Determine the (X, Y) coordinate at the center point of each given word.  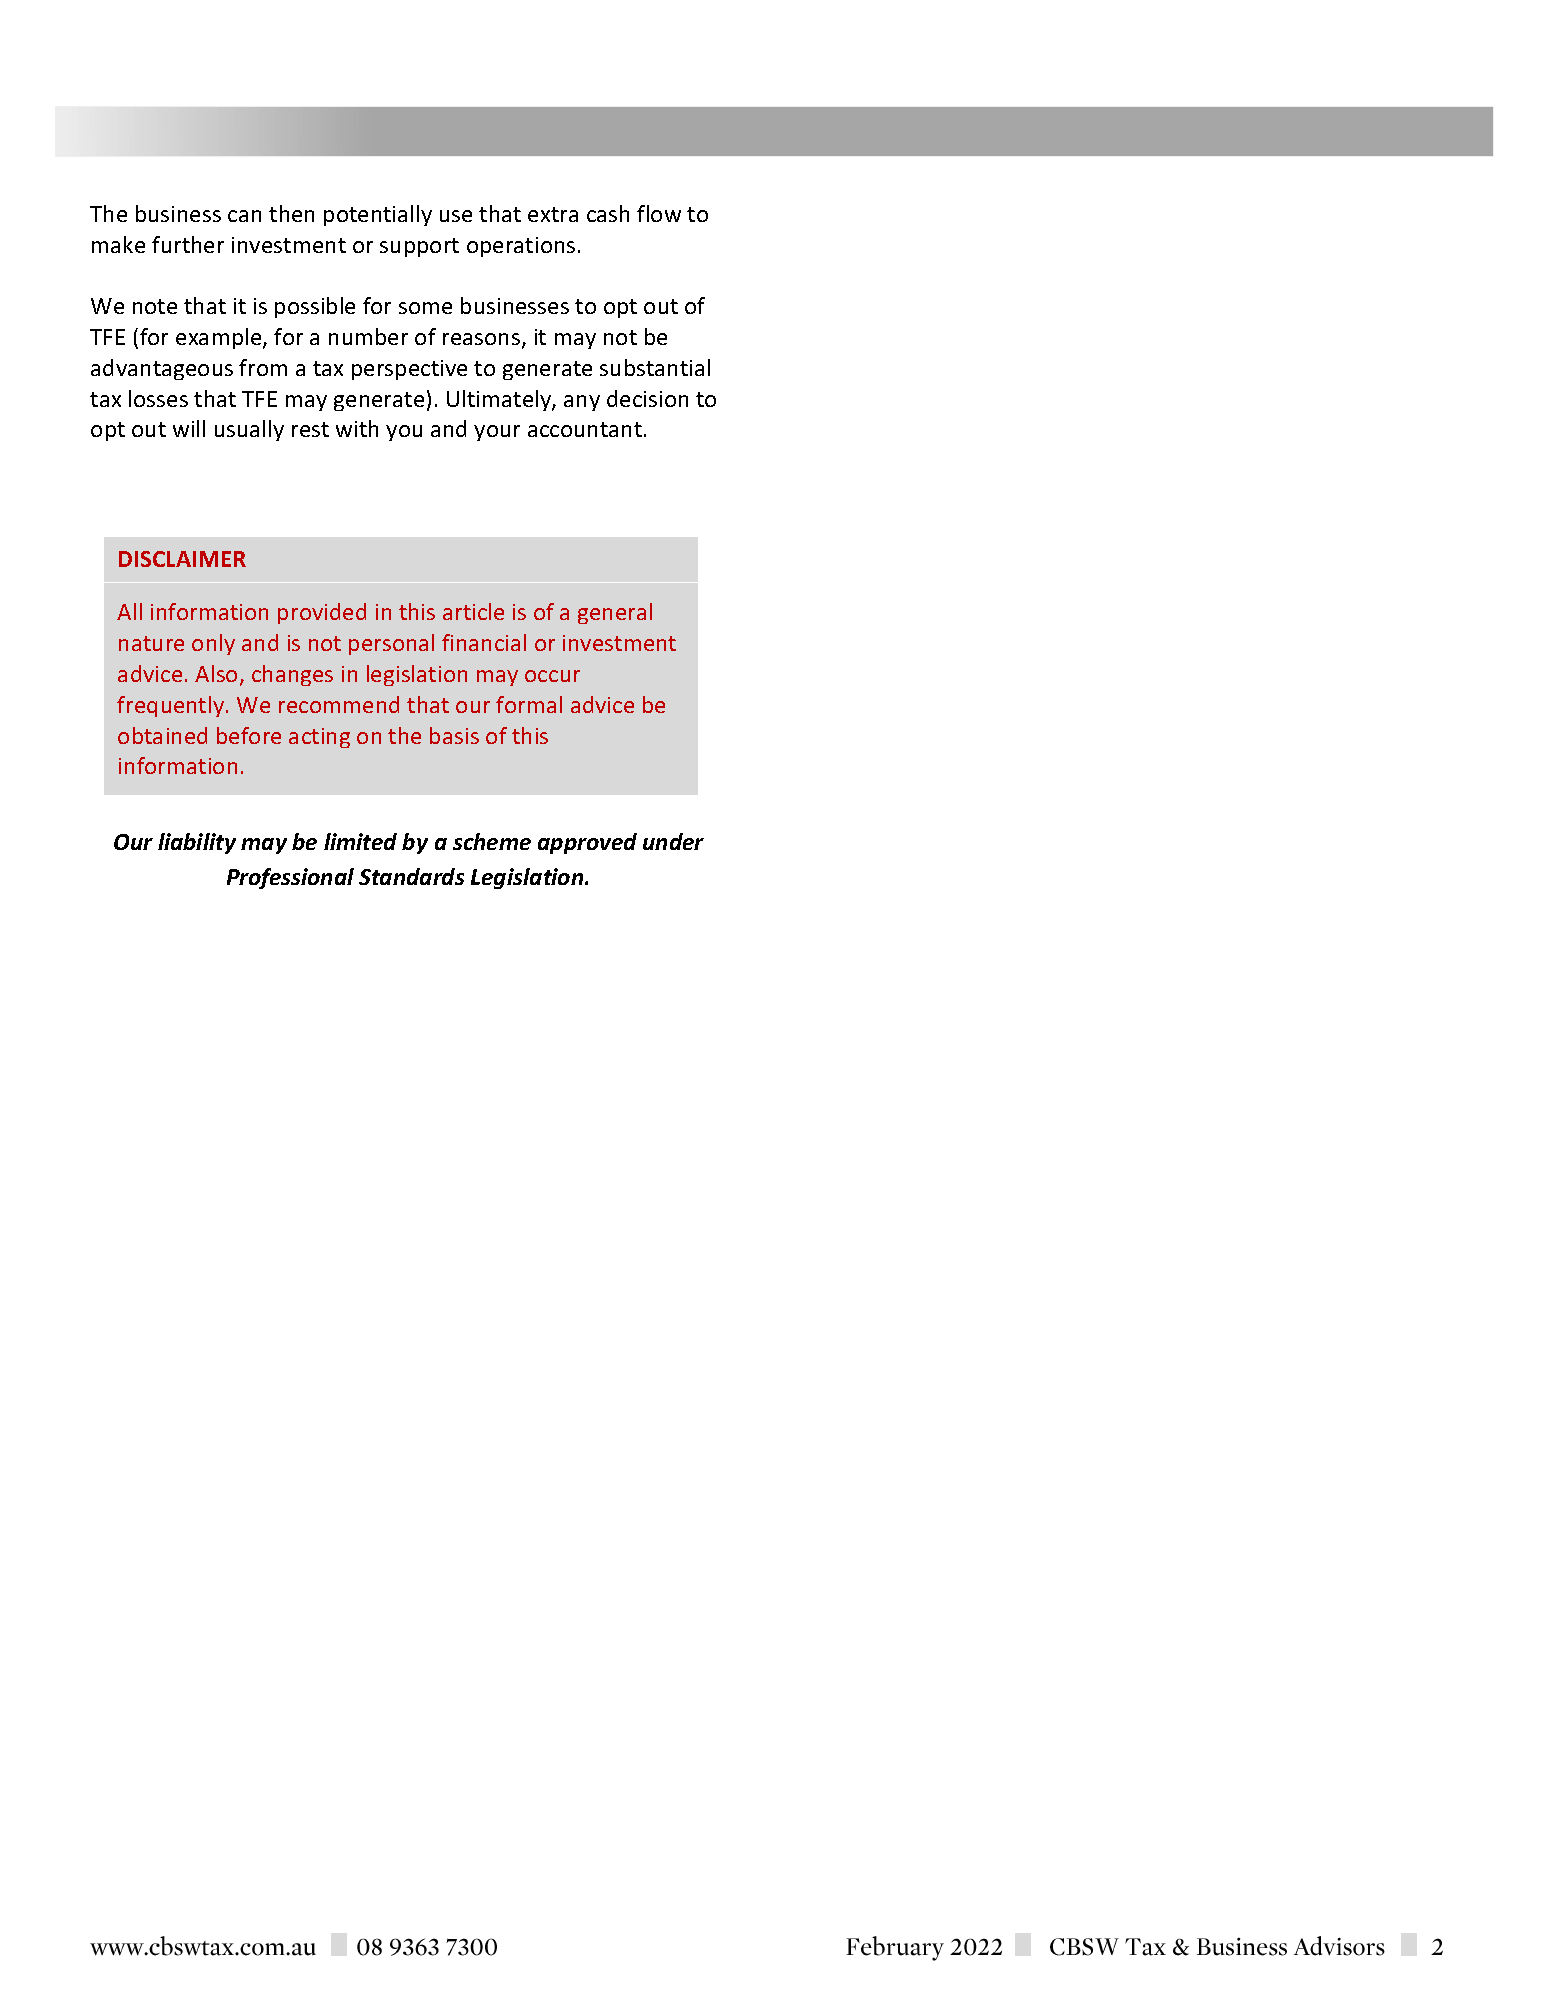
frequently (172, 706)
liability (197, 843)
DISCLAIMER (182, 559)
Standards (411, 876)
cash (608, 213)
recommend (339, 704)
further (188, 244)
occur (552, 676)
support (419, 247)
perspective (409, 370)
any (582, 403)
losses (158, 398)
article (473, 611)
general (615, 613)
